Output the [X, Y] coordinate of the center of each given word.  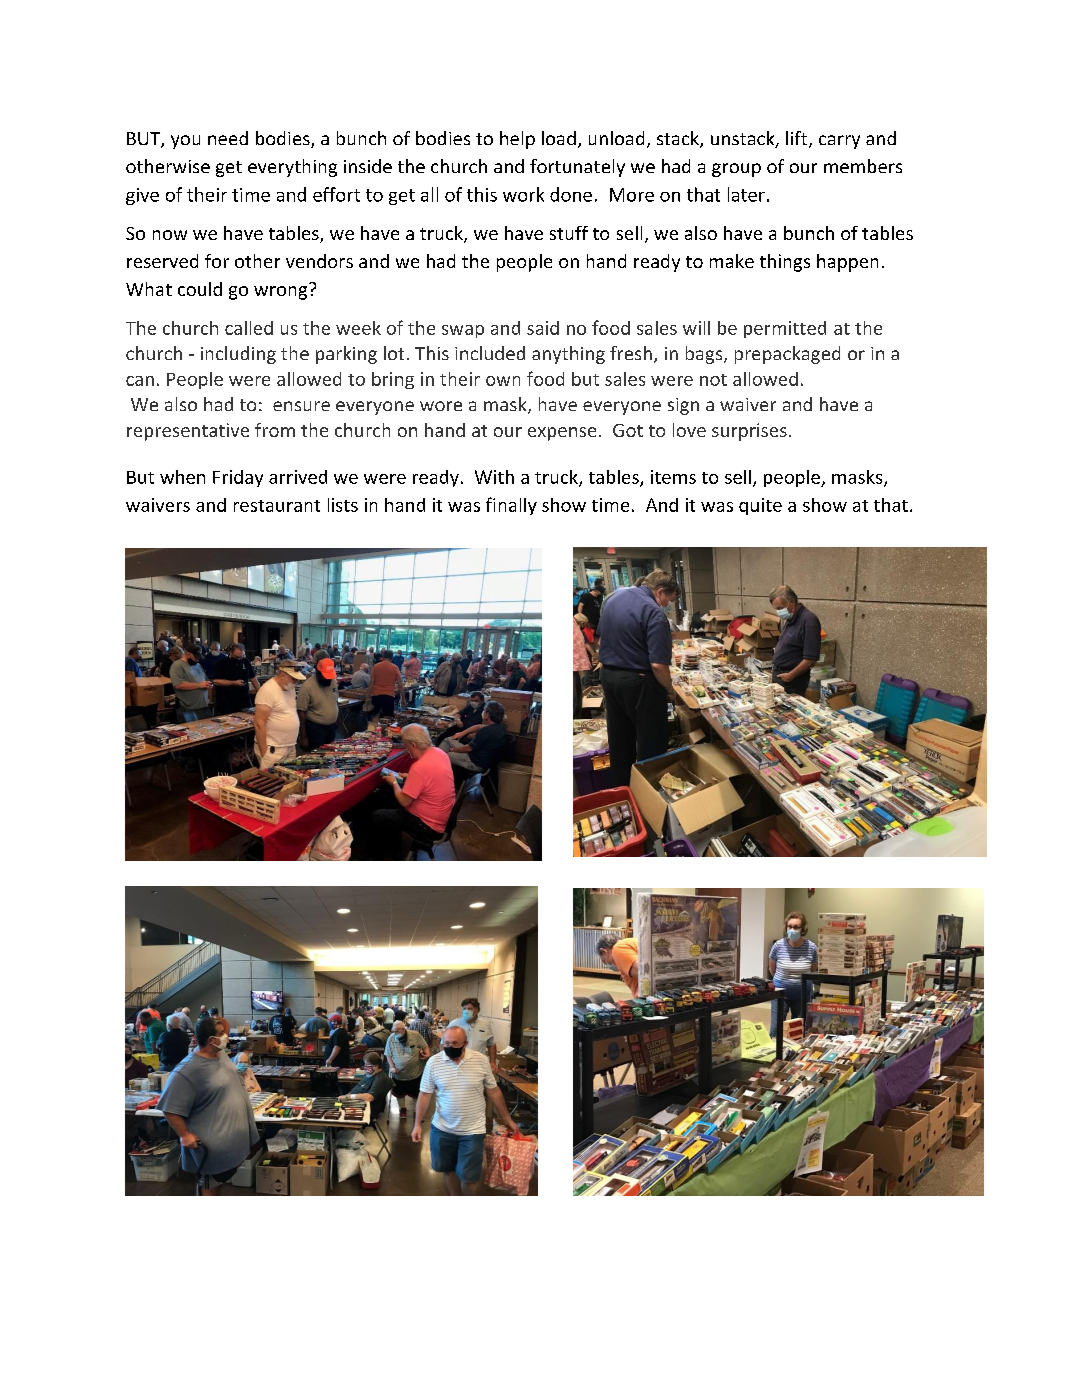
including [238, 355]
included [490, 353]
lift [798, 139]
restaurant [277, 506]
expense [562, 434]
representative [188, 432]
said [543, 328]
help [517, 140]
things [785, 263]
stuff [569, 233]
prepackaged [787, 355]
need [228, 138]
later [746, 194]
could [200, 289]
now [170, 235]
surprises [749, 432]
